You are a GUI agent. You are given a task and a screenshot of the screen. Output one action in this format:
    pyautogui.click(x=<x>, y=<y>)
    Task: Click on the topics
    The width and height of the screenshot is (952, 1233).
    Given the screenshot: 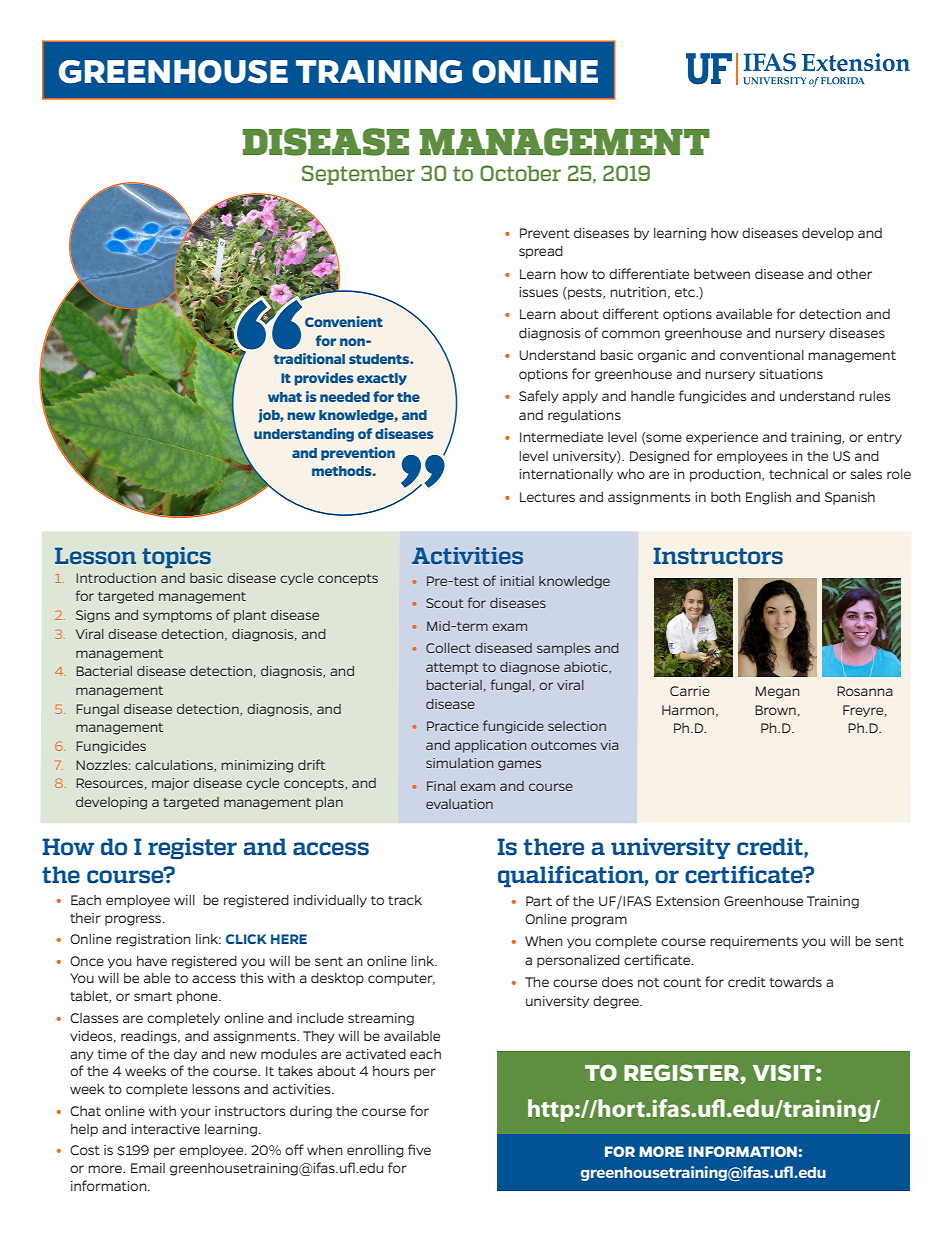 What is the action you would take?
    pyautogui.click(x=176, y=557)
